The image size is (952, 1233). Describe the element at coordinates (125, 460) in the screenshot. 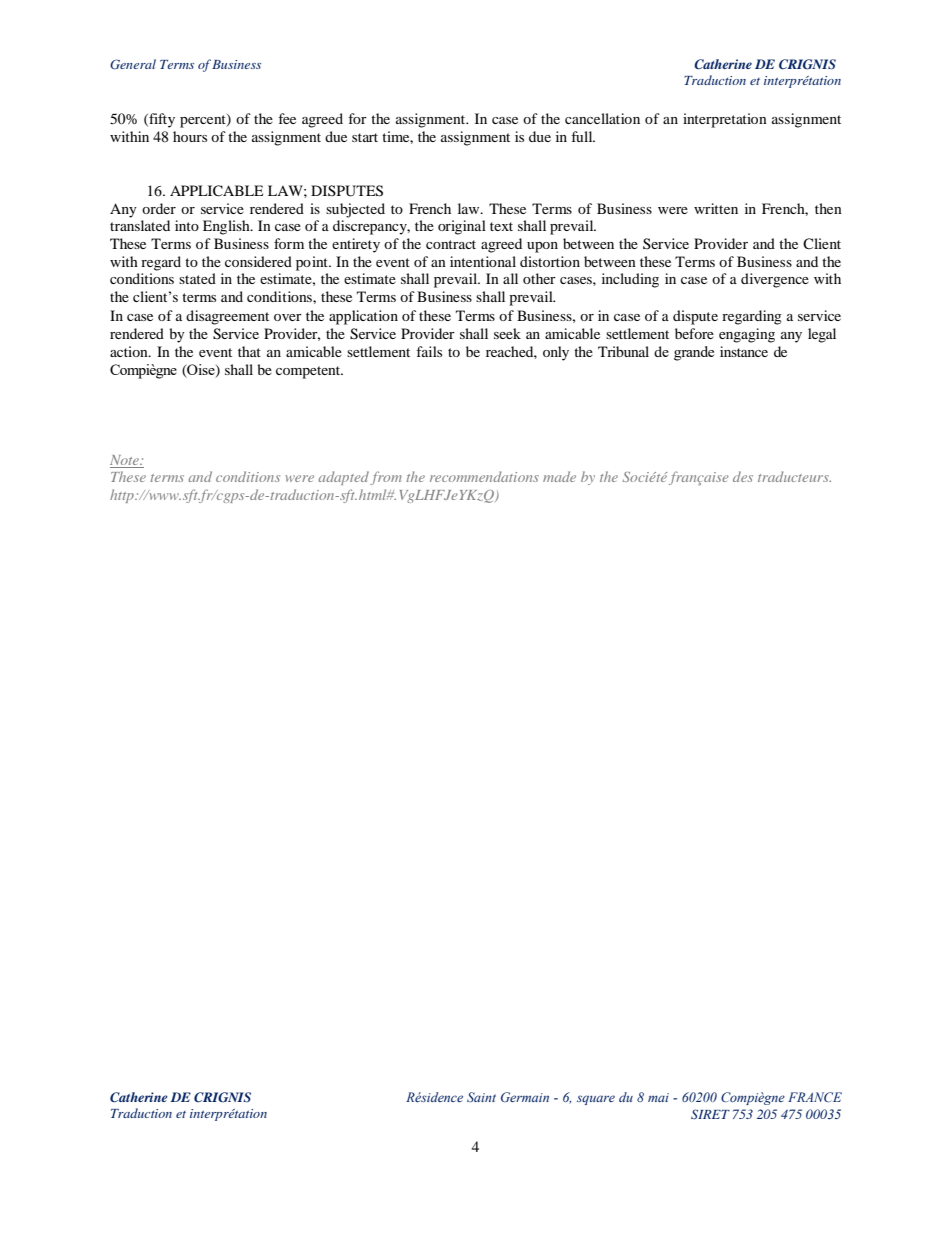

I see `Note` at that location.
